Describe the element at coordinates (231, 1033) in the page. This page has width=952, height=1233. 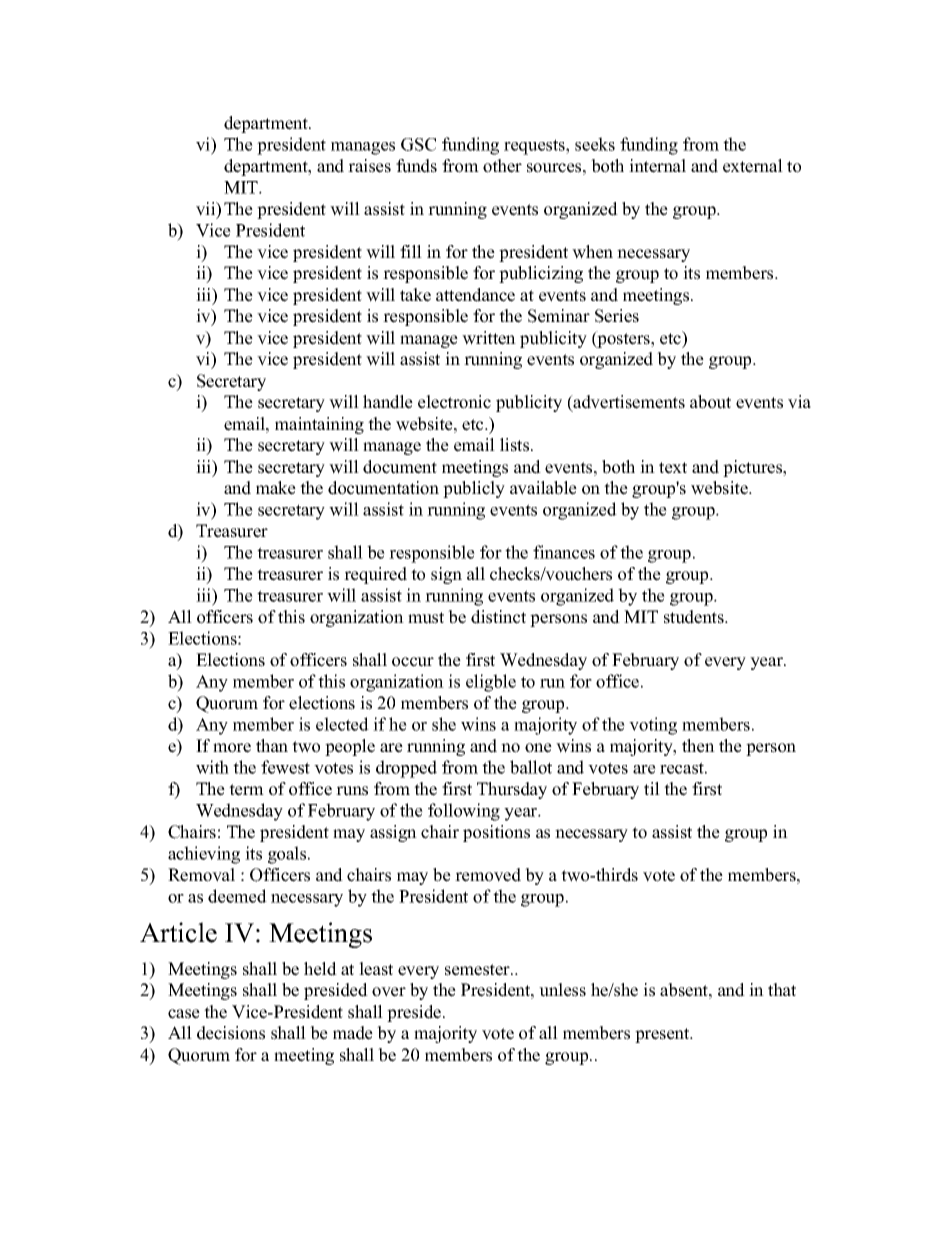
I see `decisions` at that location.
